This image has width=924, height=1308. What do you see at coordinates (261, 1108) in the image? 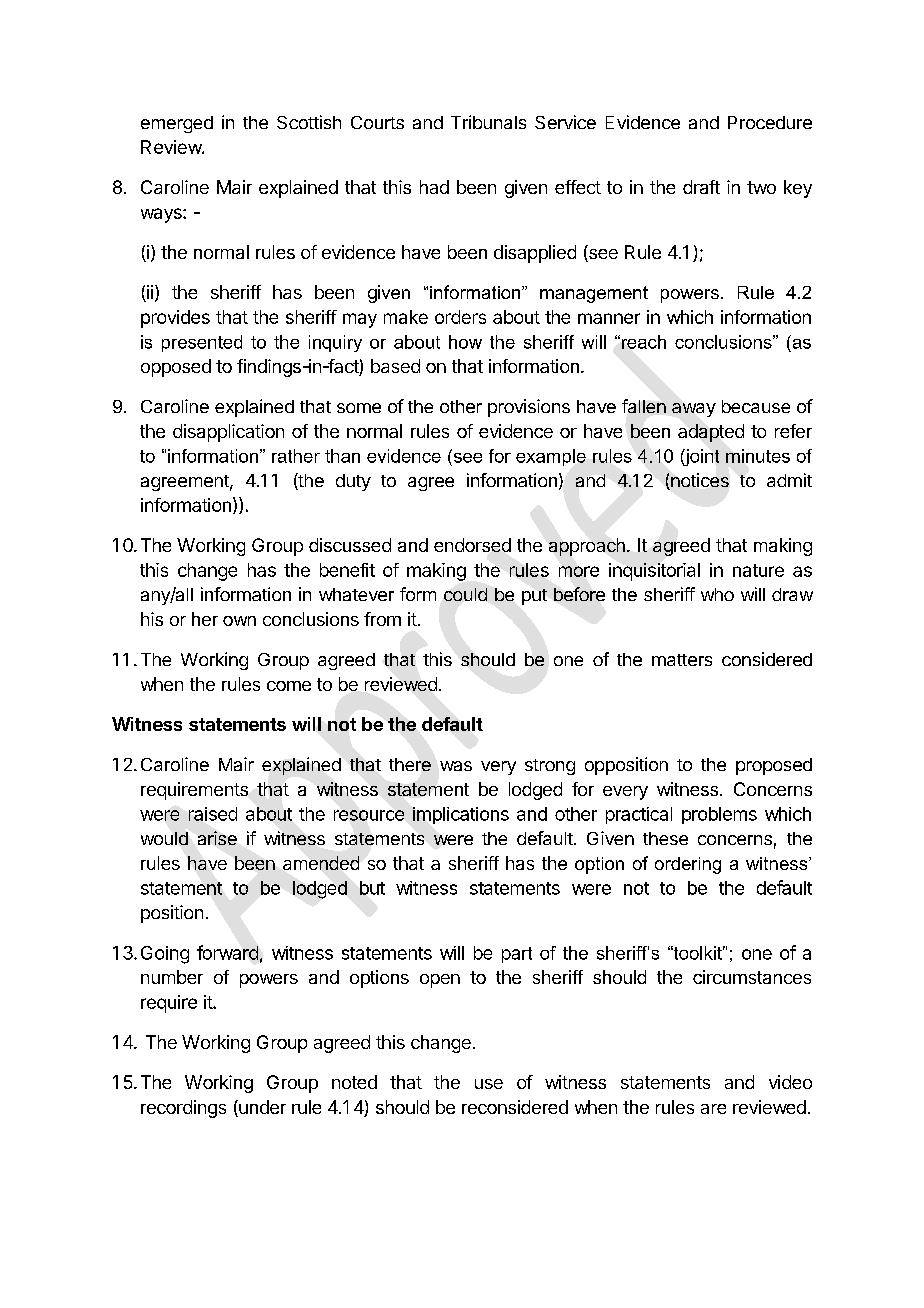
I see `under` at bounding box center [261, 1108].
